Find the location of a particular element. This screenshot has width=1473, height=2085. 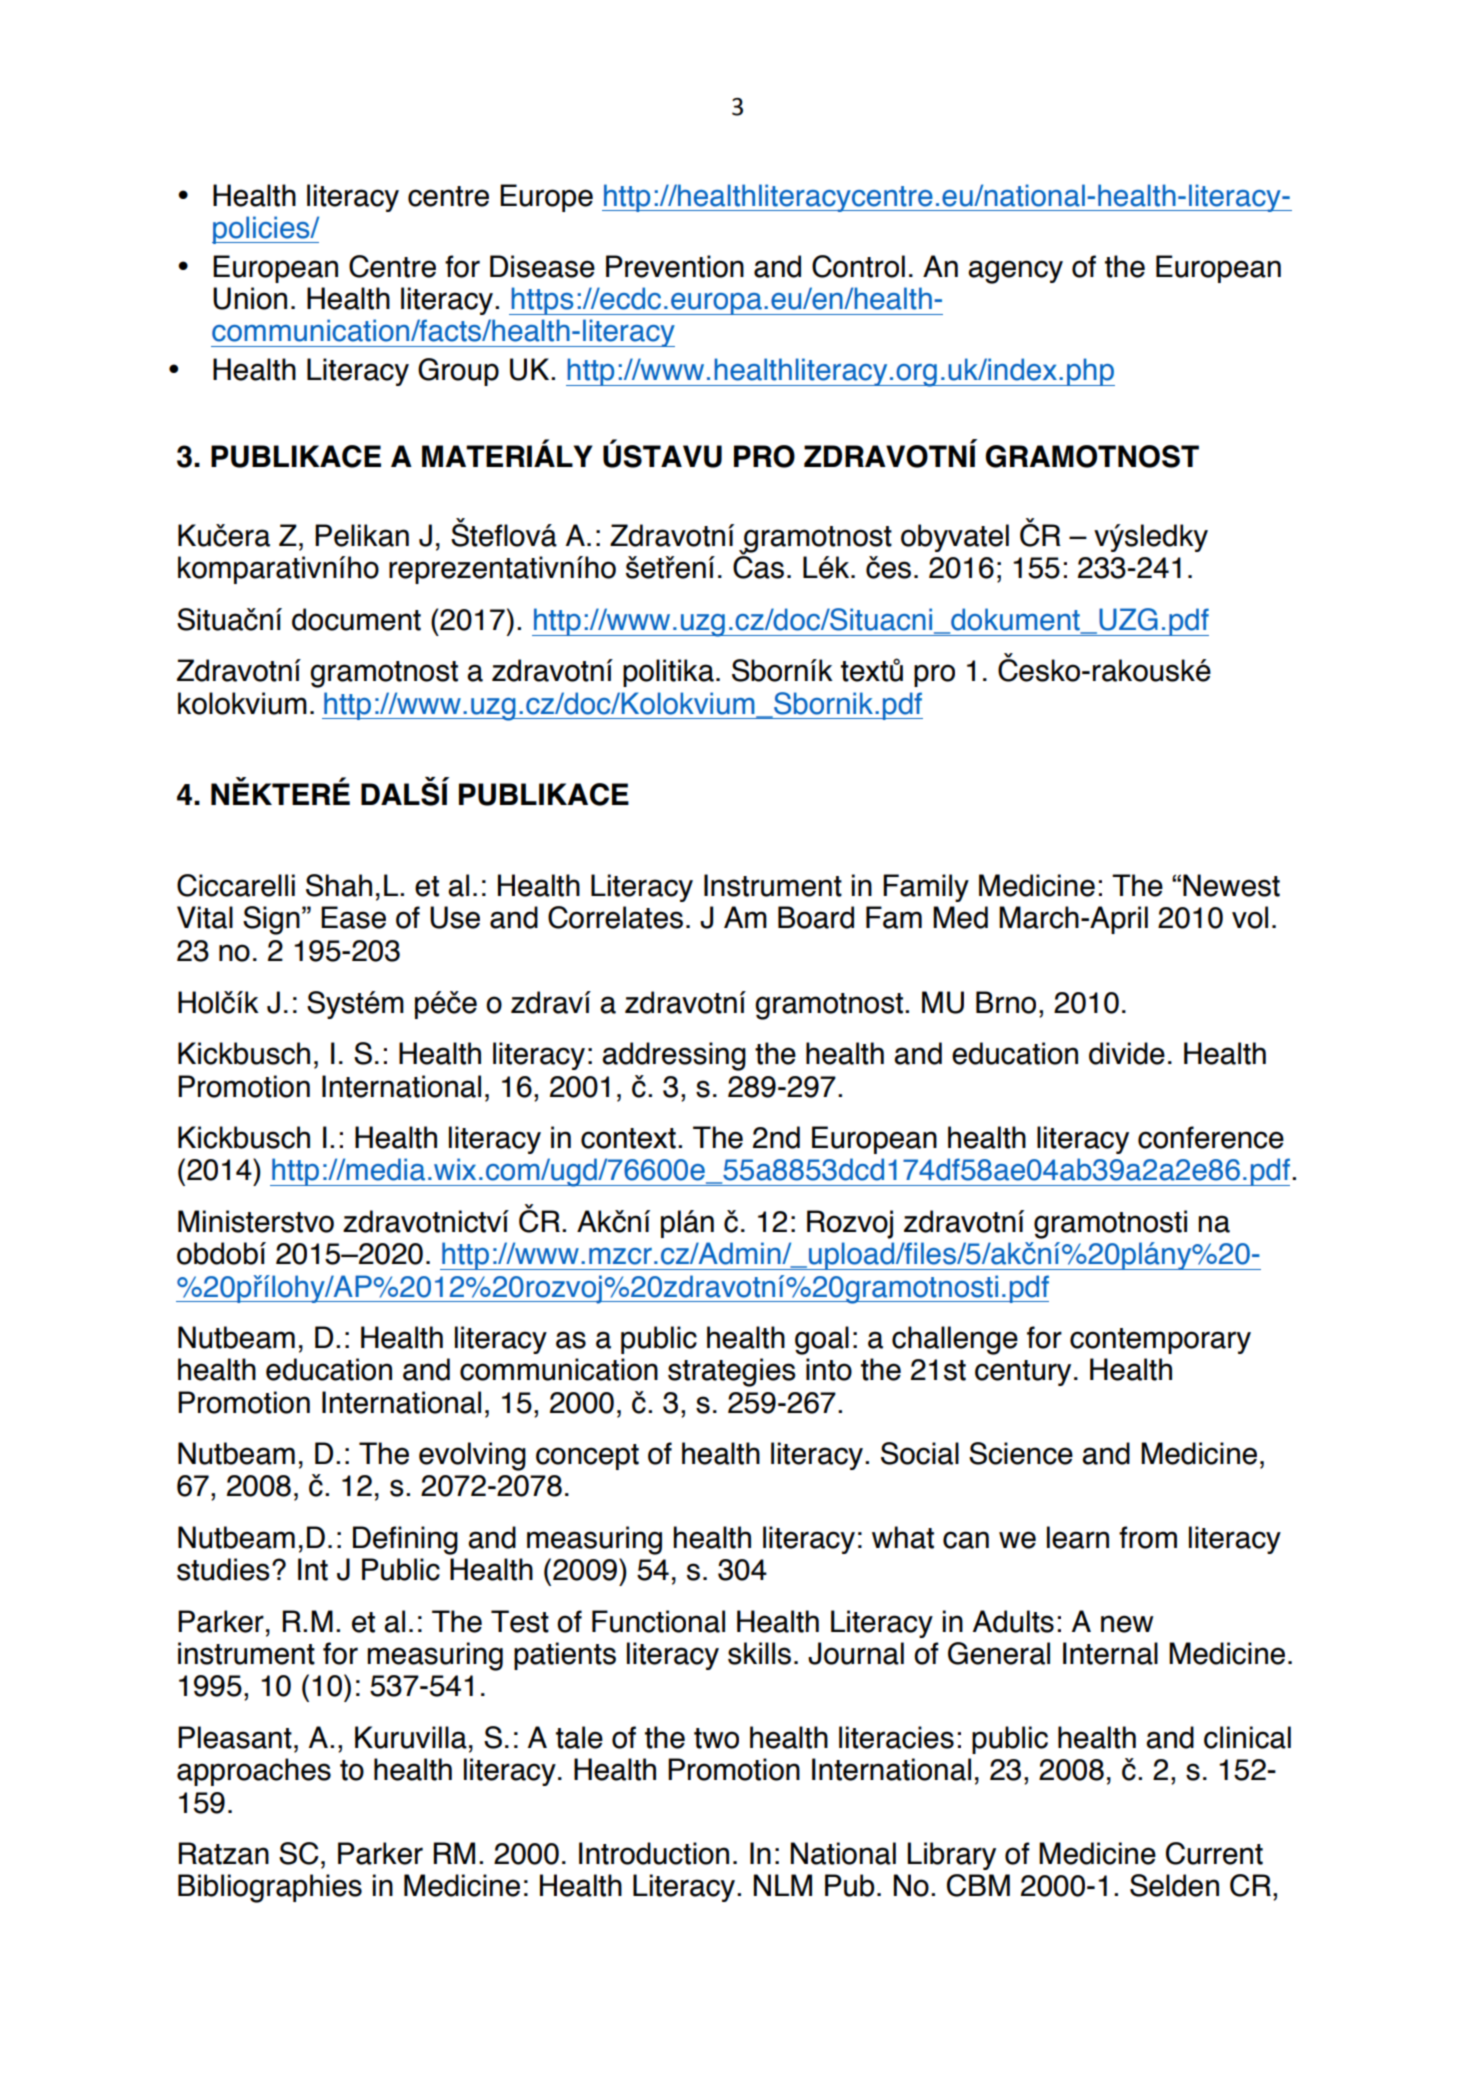

Union is located at coordinates (250, 298).
